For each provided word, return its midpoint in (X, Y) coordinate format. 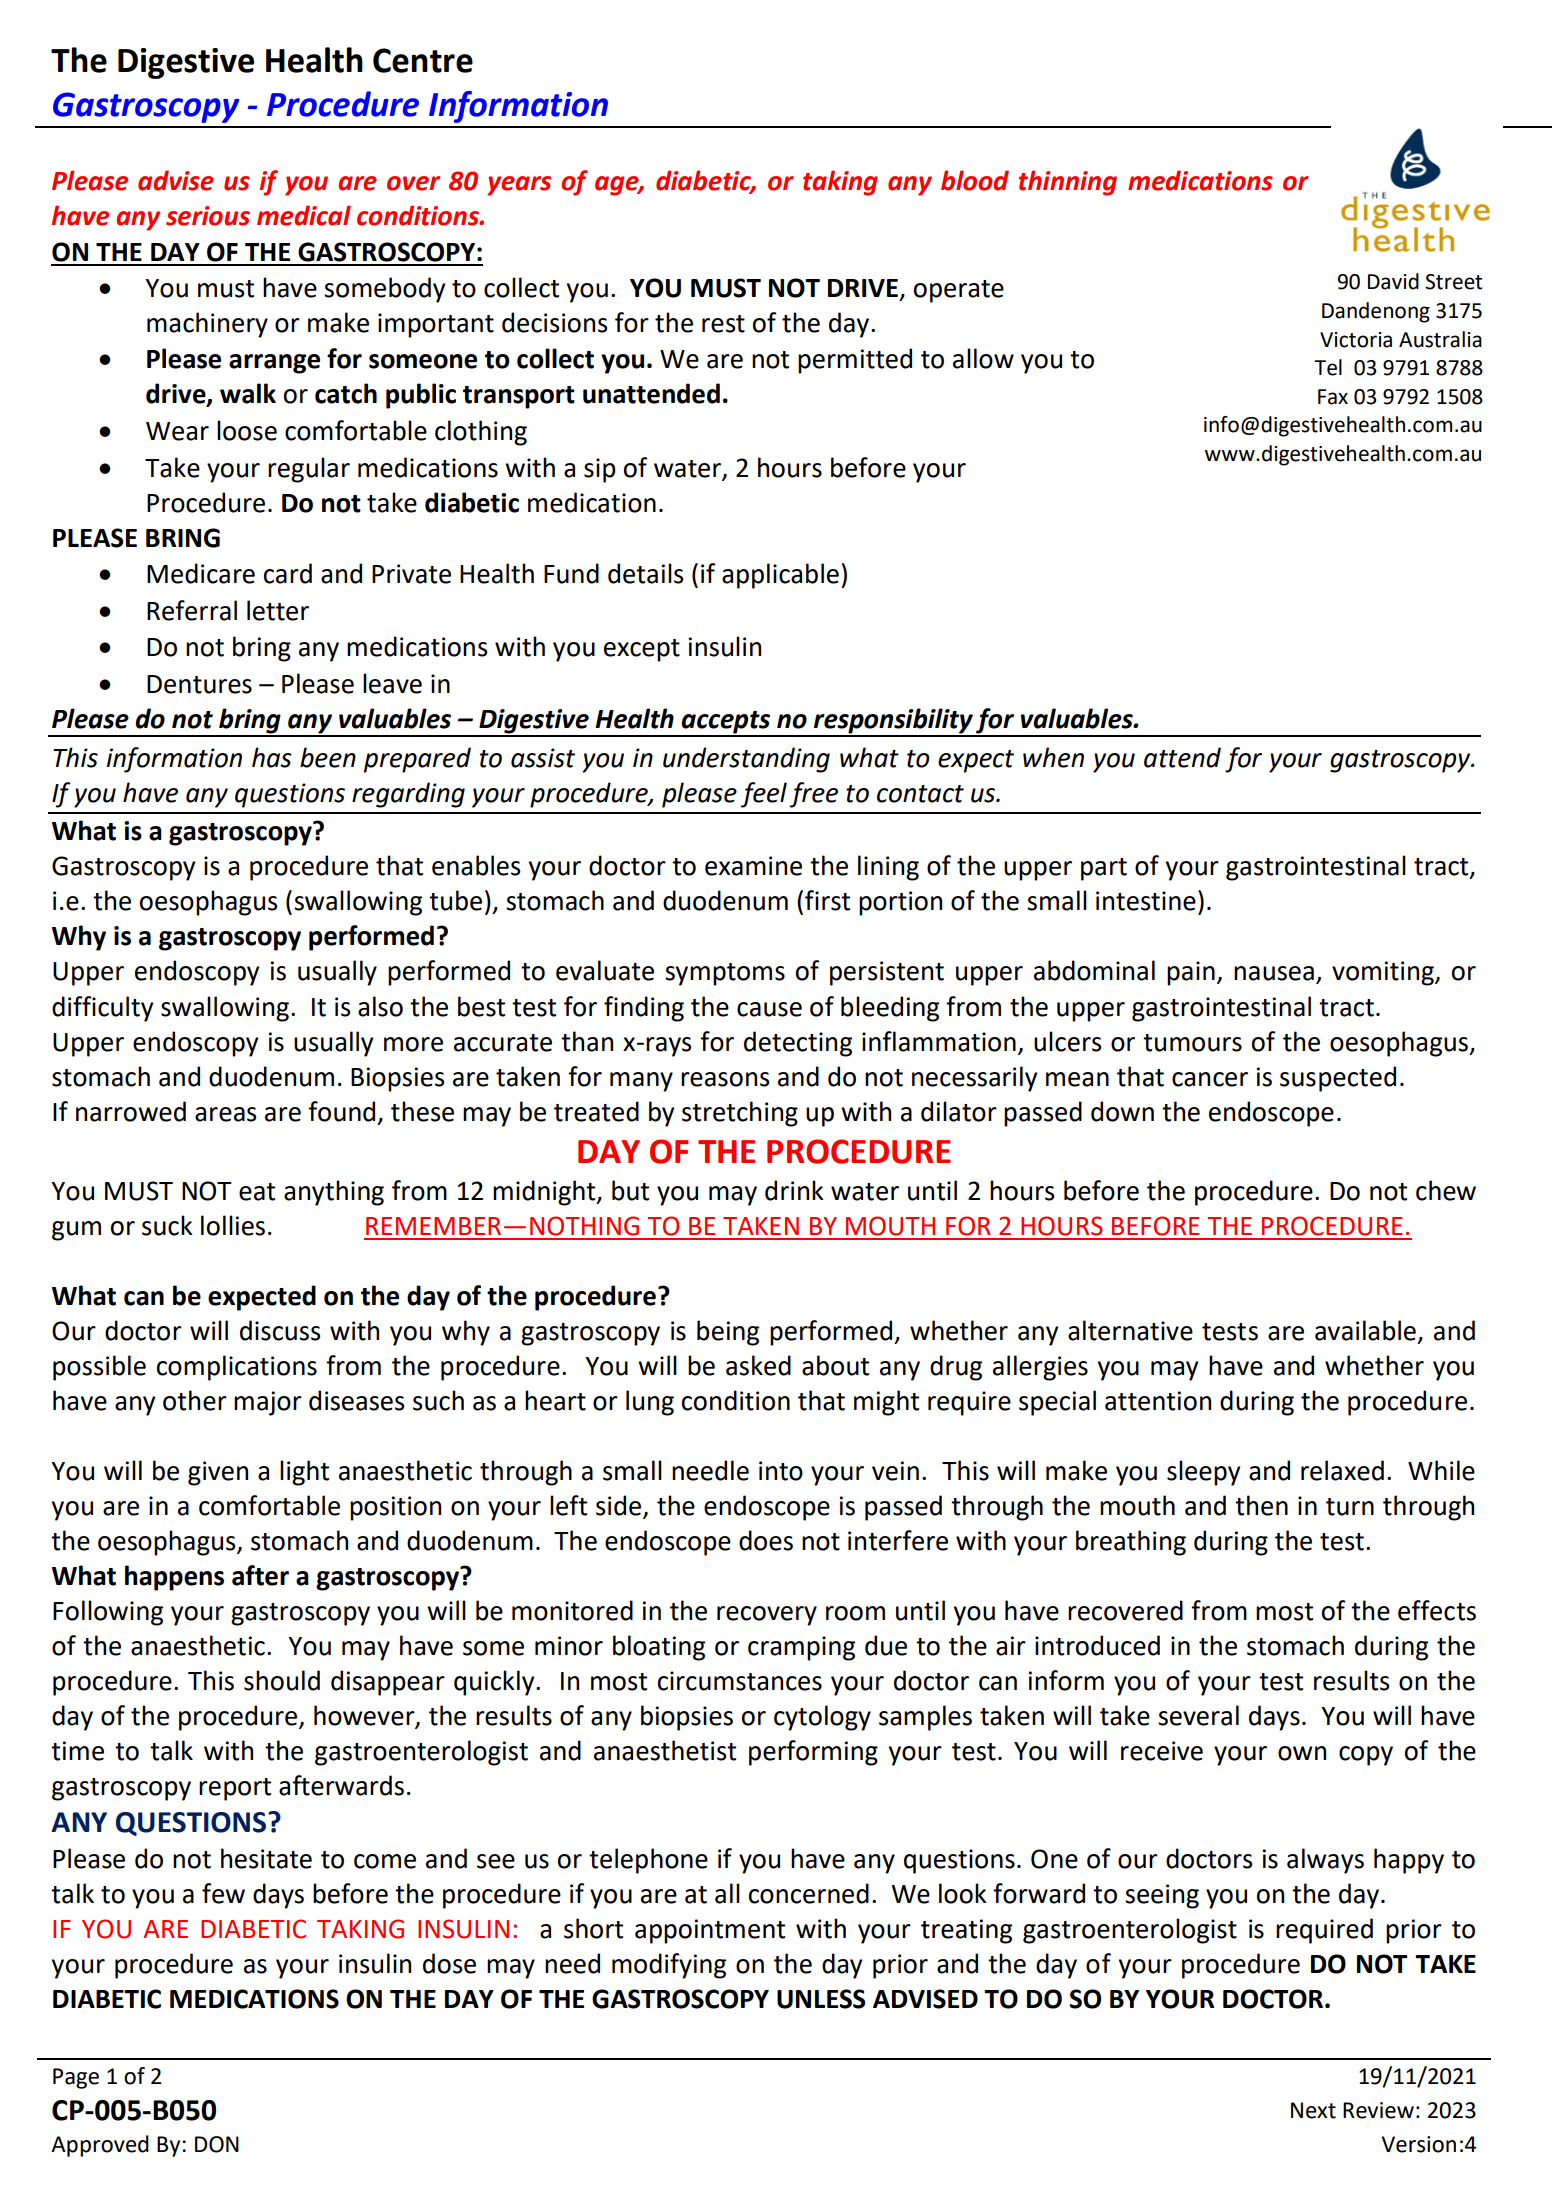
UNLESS (821, 1999)
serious (208, 216)
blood (975, 180)
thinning (1068, 183)
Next (1313, 2110)
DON (217, 2144)
